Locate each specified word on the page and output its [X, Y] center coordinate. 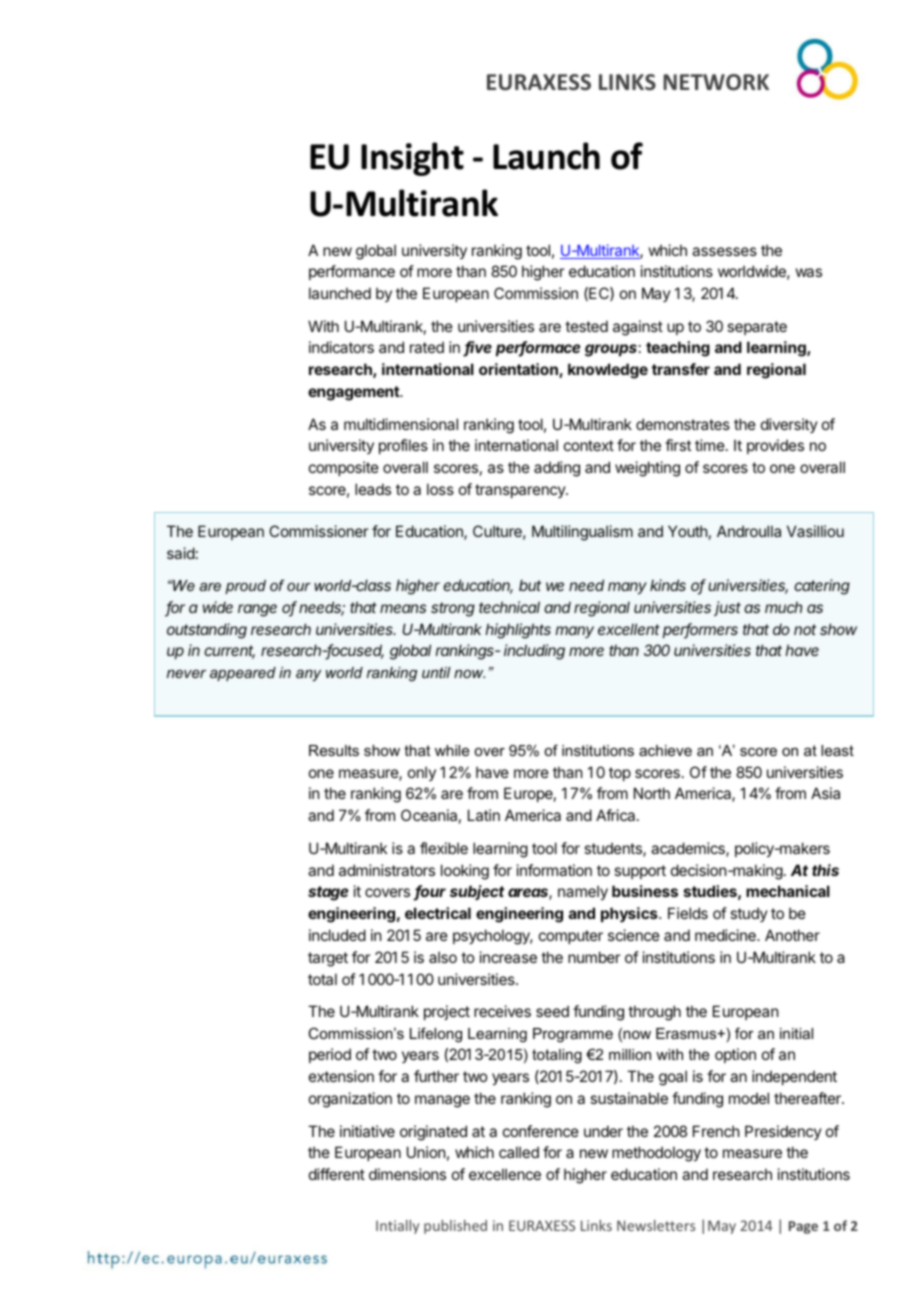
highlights [518, 631]
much [783, 607]
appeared [243, 674]
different [337, 1174]
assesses [724, 251]
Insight [412, 159]
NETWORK [716, 82]
